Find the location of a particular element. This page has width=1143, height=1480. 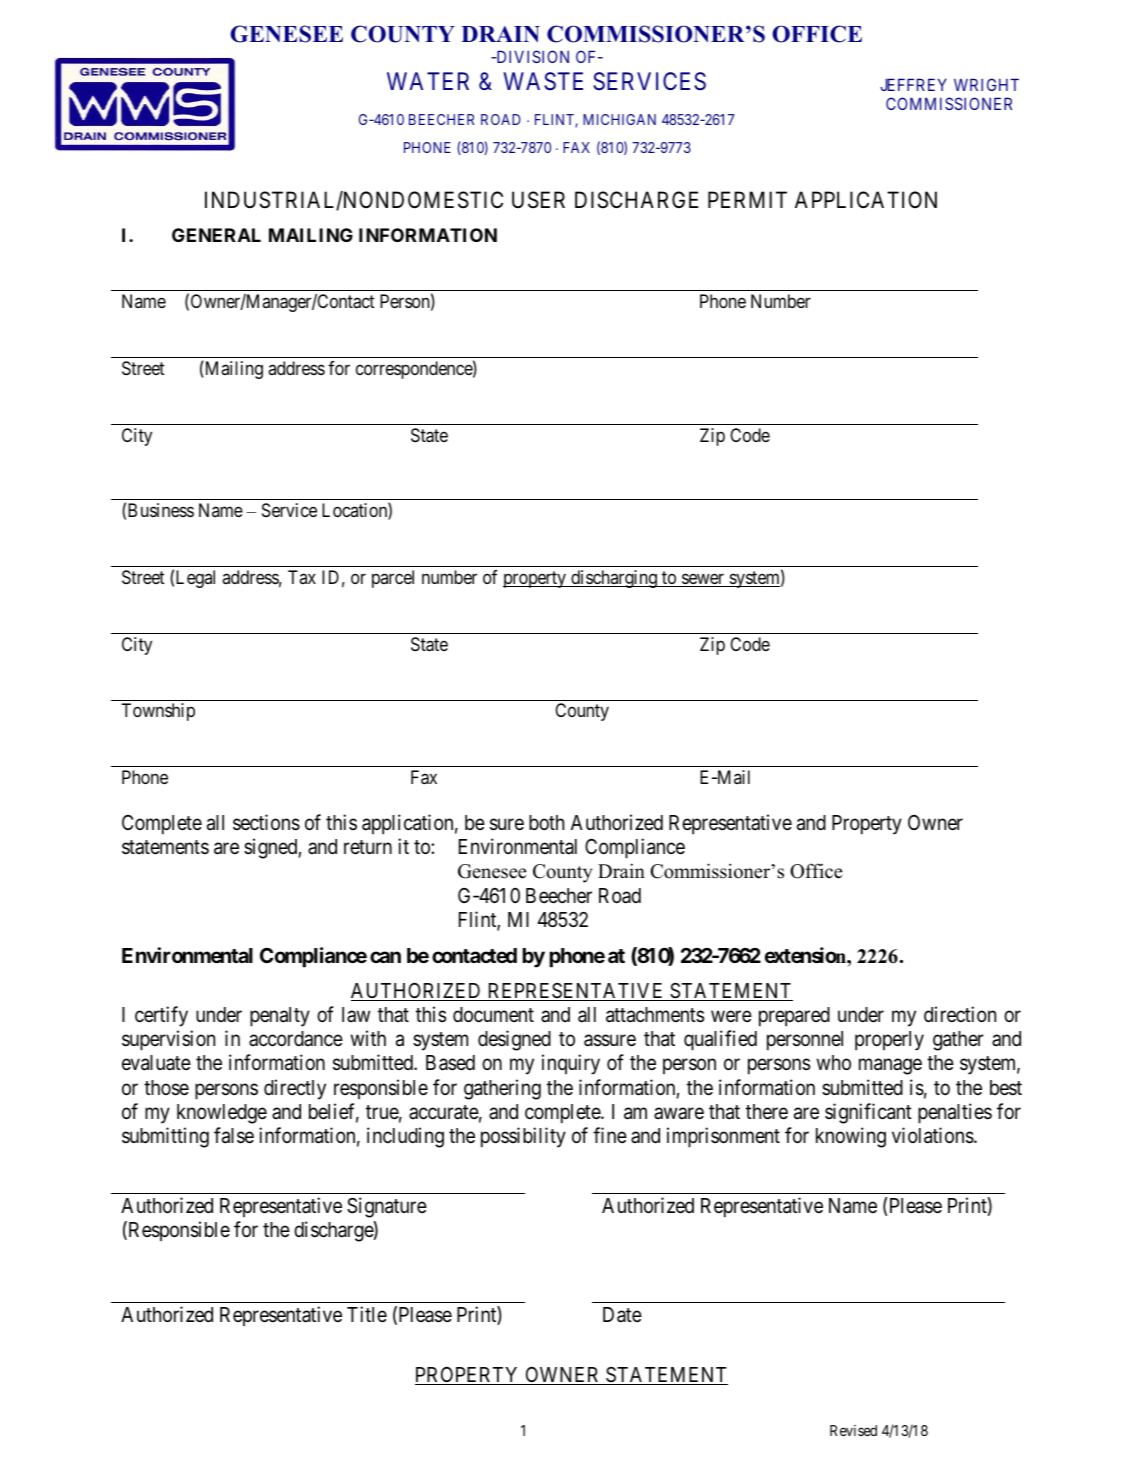

Revised is located at coordinates (853, 1430).
